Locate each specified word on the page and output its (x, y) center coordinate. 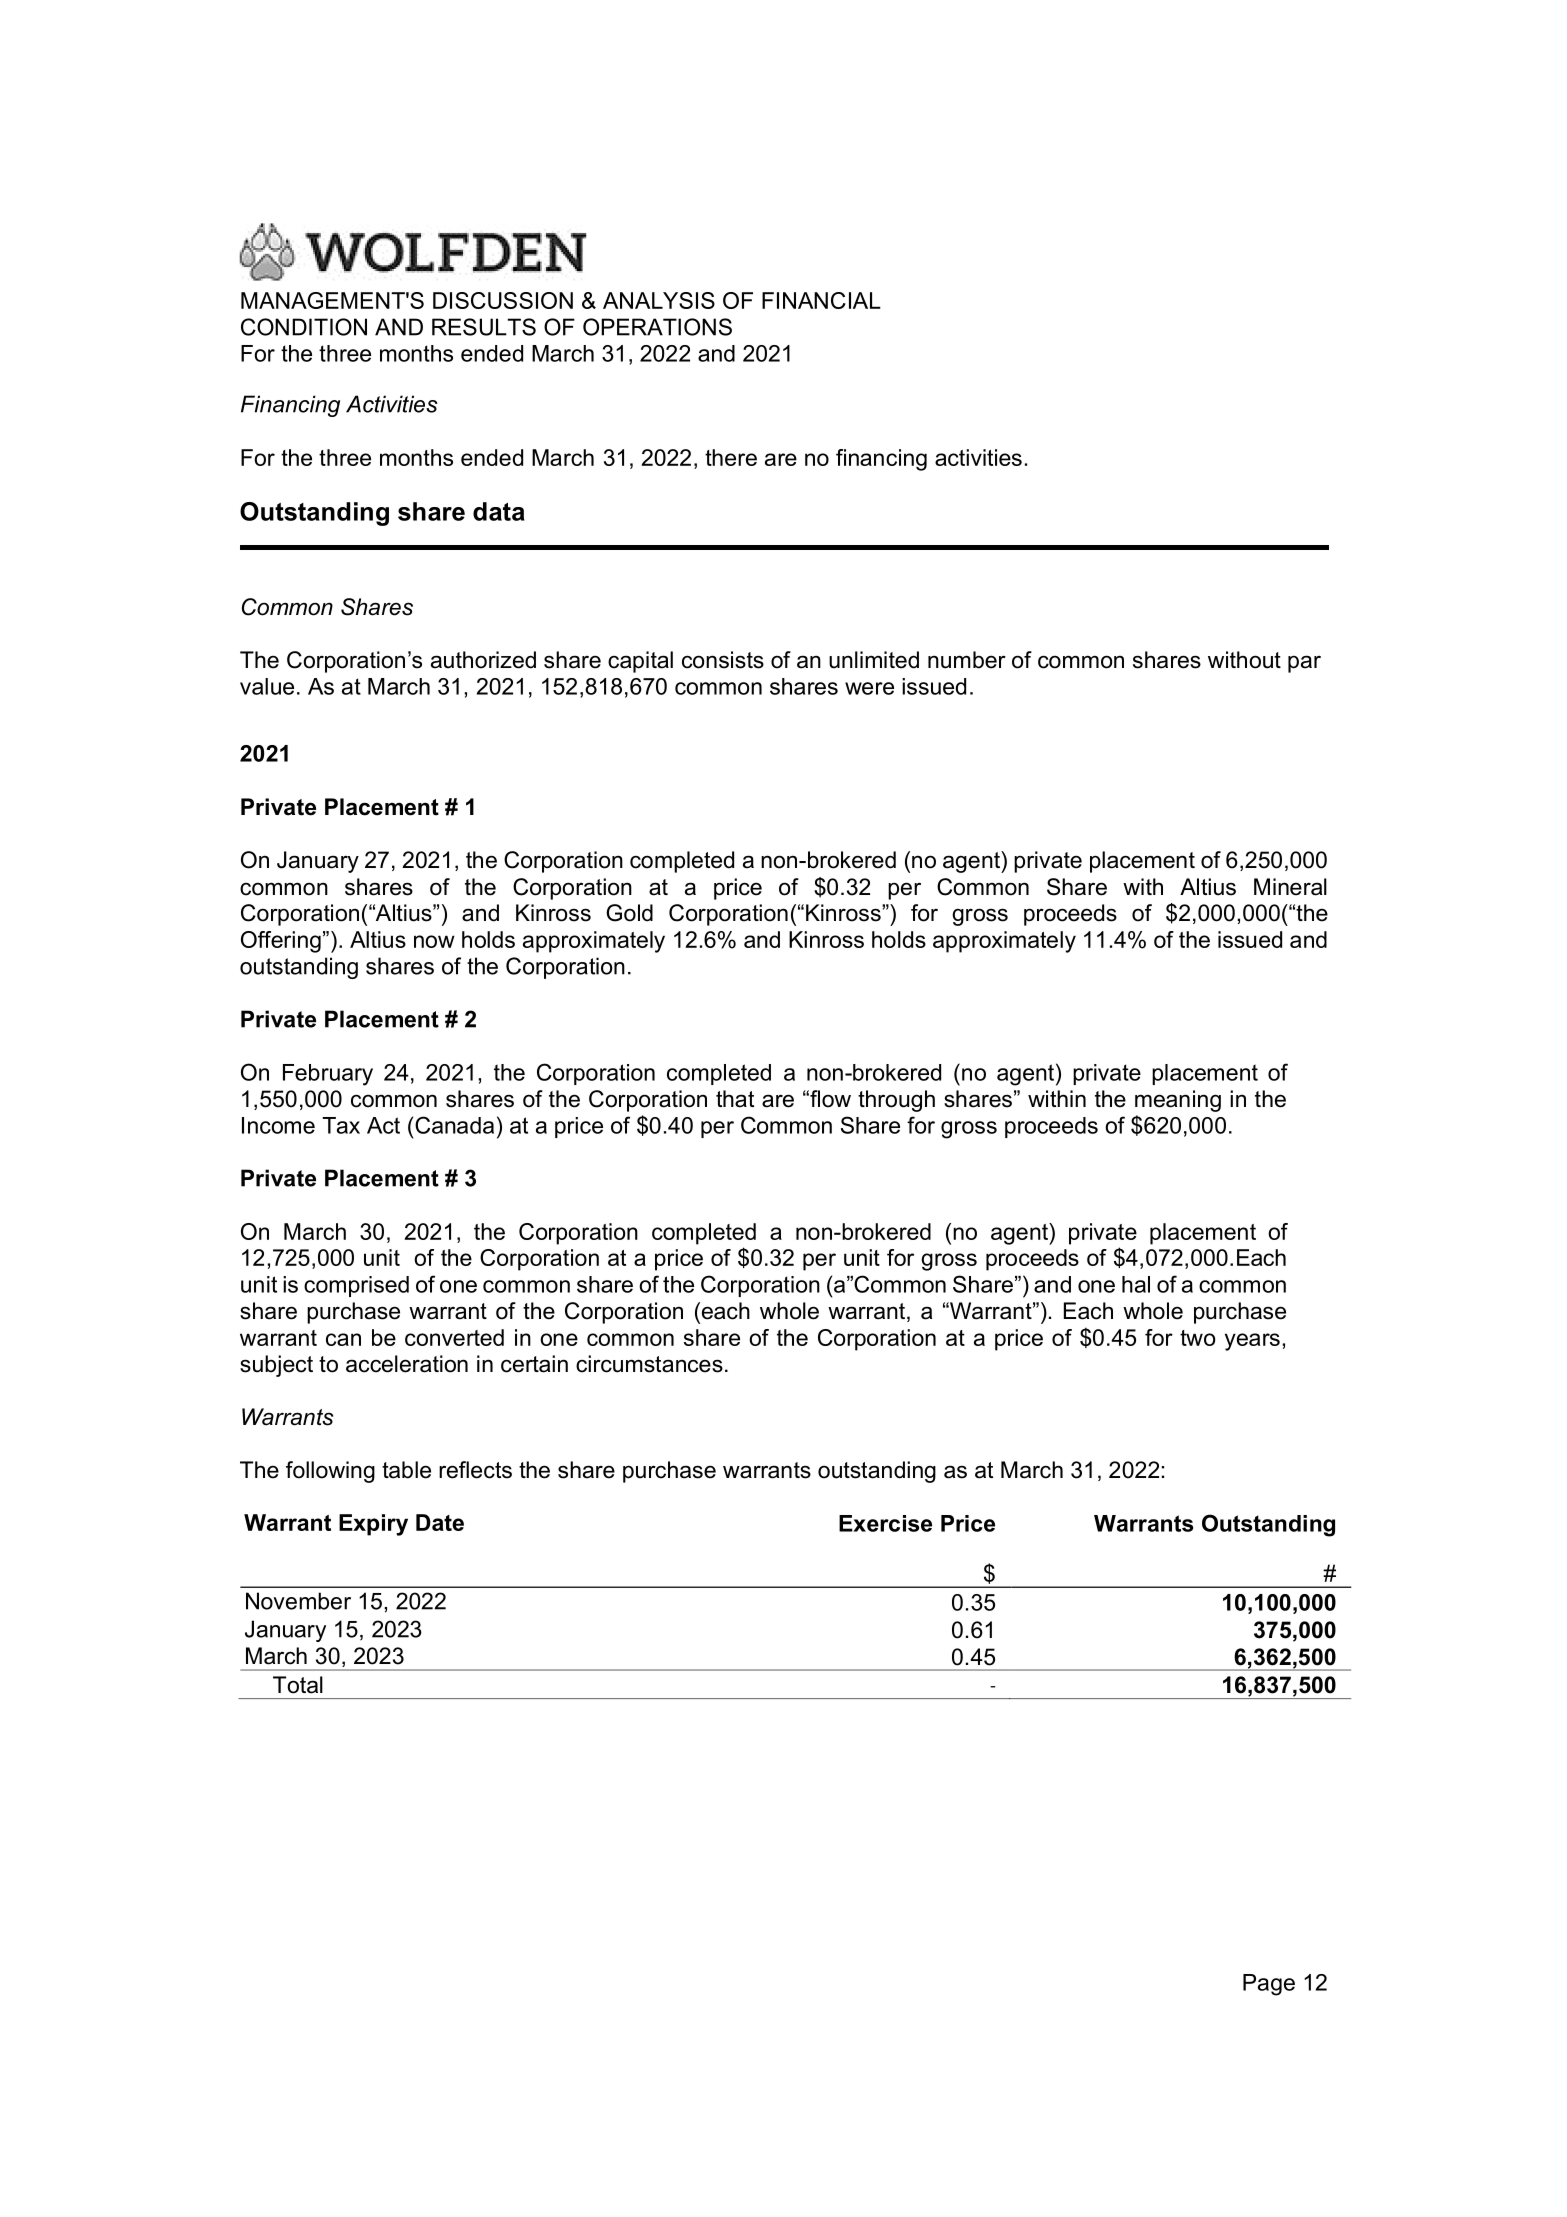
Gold (629, 913)
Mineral (1290, 887)
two (1198, 1338)
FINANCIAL (821, 300)
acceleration (407, 1364)
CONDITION (304, 327)
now (434, 941)
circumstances (649, 1364)
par (1304, 664)
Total (298, 1685)
